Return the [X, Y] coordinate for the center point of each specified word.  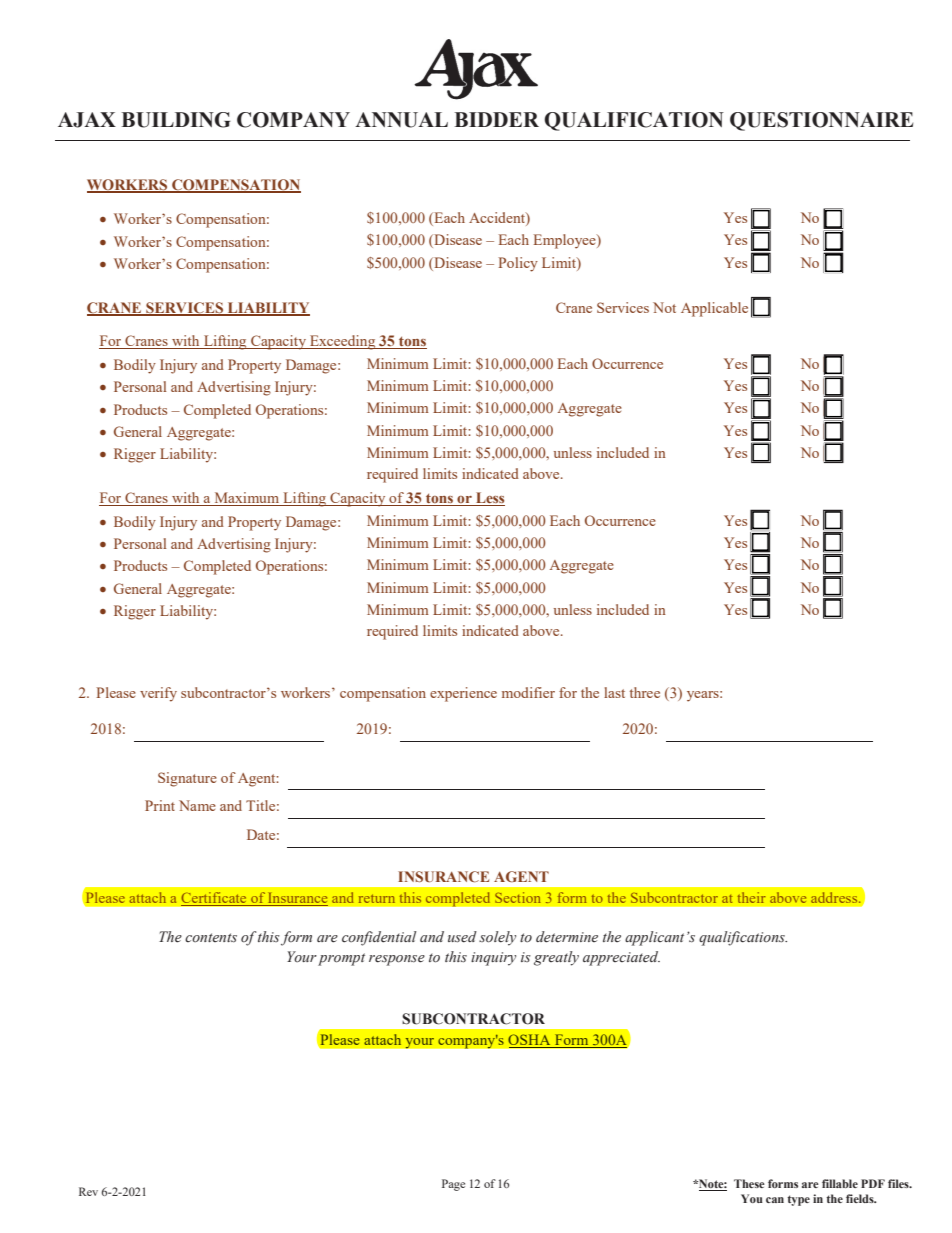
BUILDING [176, 120]
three [645, 692]
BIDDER [496, 119]
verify [158, 694]
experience [463, 694]
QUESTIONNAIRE [821, 121]
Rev [88, 1191]
